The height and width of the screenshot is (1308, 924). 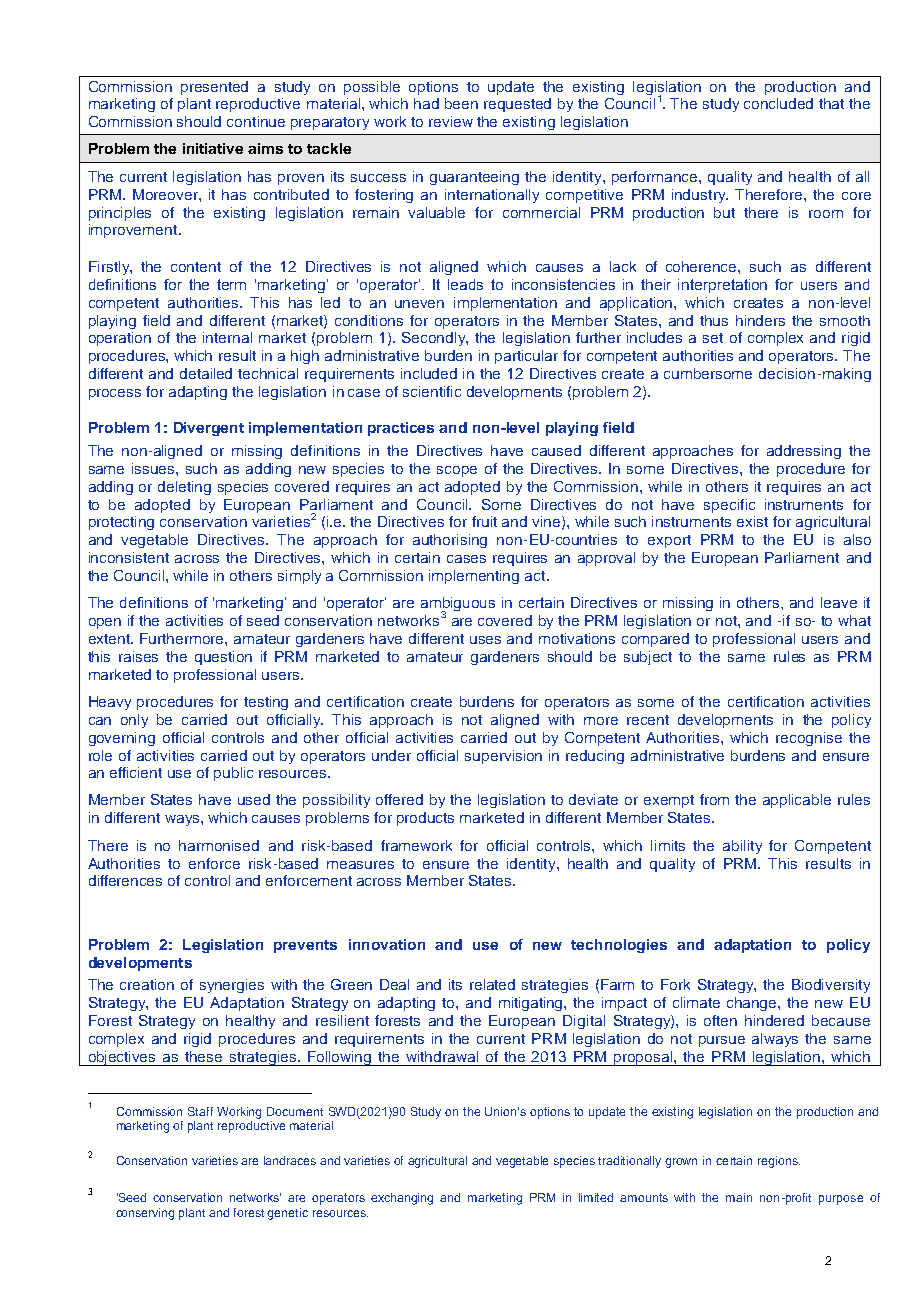 I want to click on concluded, so click(x=778, y=103).
